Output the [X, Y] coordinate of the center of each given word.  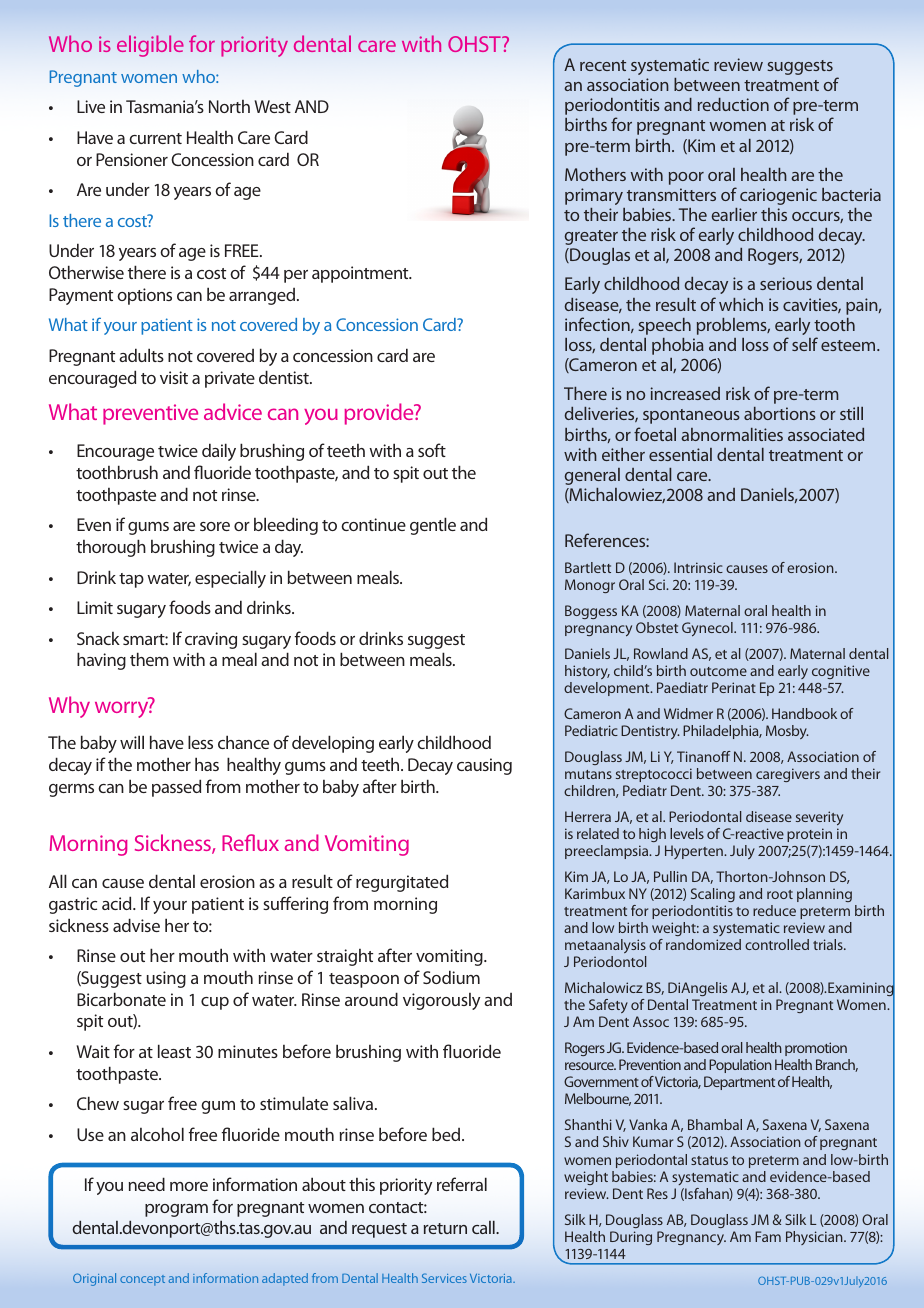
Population [740, 1066]
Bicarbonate [121, 999]
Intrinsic [698, 567]
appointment [361, 274]
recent [603, 65]
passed [176, 788]
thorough [111, 548]
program [176, 1210]
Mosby [787, 732]
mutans [588, 774]
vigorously [441, 1001]
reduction [733, 104]
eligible [150, 46]
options [144, 296]
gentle [433, 526]
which [741, 304]
